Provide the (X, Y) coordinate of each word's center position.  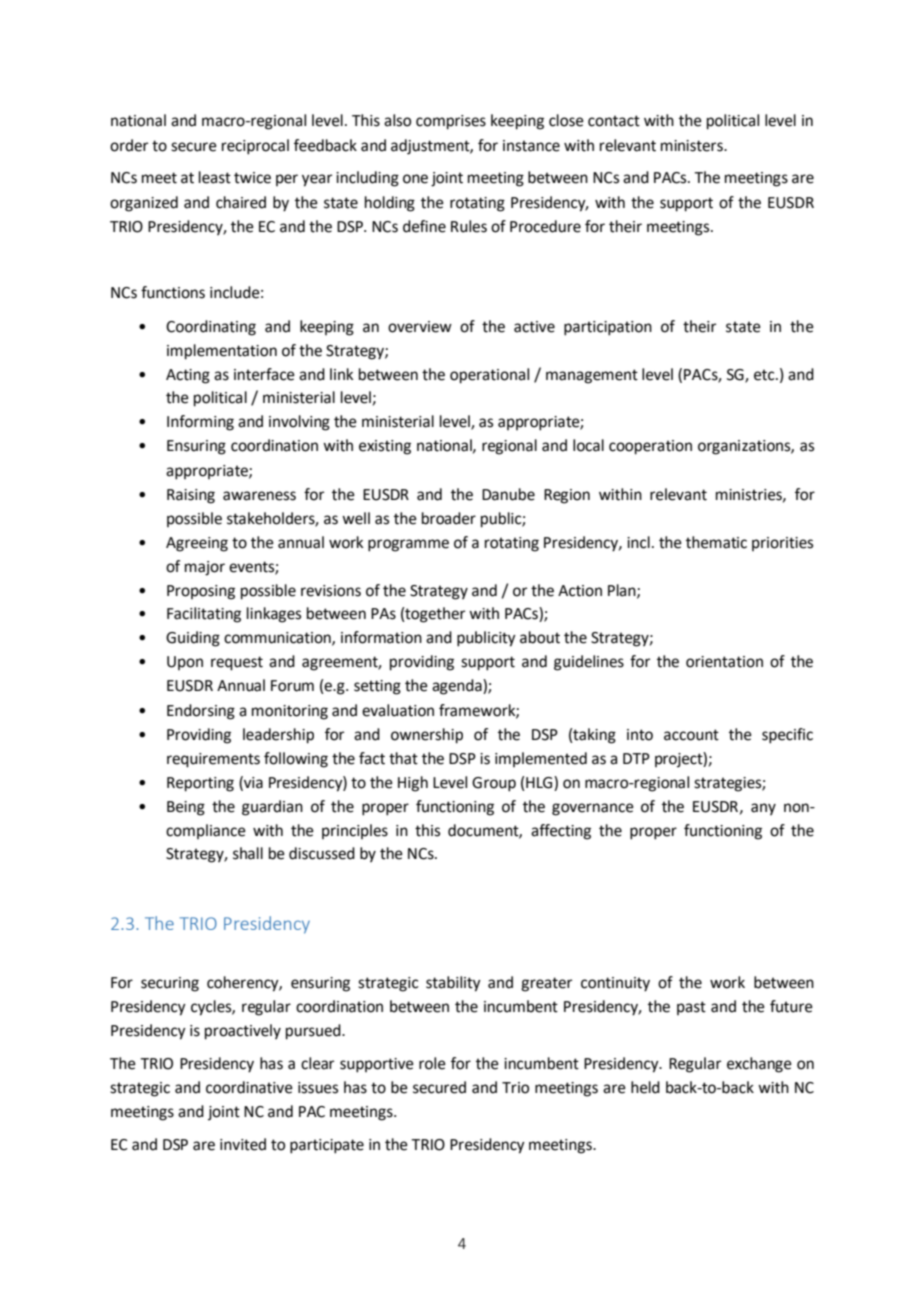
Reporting (200, 784)
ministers (693, 146)
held (645, 1087)
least (215, 177)
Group (494, 784)
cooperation (650, 447)
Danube (508, 494)
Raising (191, 496)
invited (243, 1144)
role (432, 1063)
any (763, 809)
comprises (451, 122)
